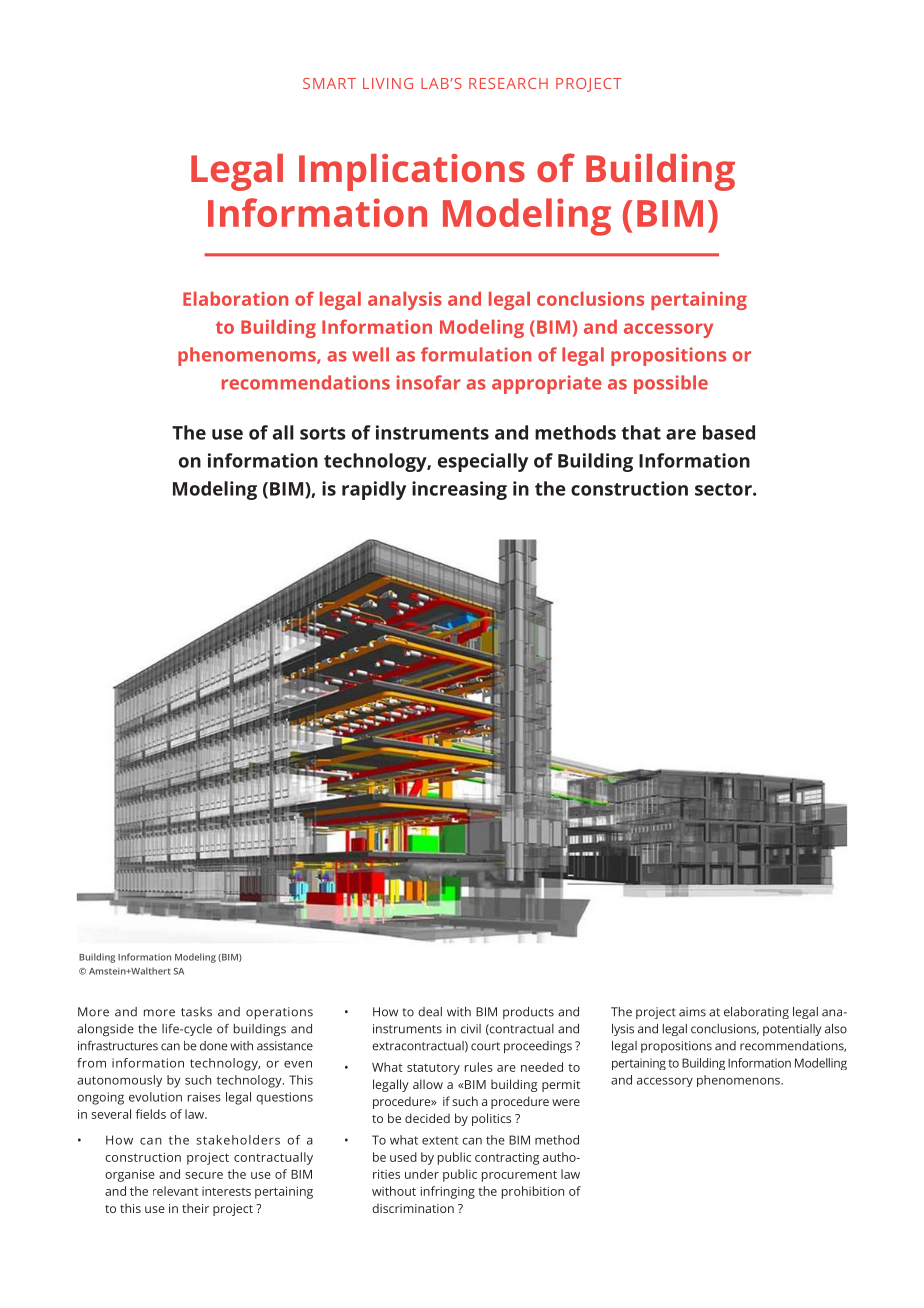 The height and width of the screenshot is (1308, 924). What do you see at coordinates (729, 432) in the screenshot?
I see `based` at bounding box center [729, 432].
